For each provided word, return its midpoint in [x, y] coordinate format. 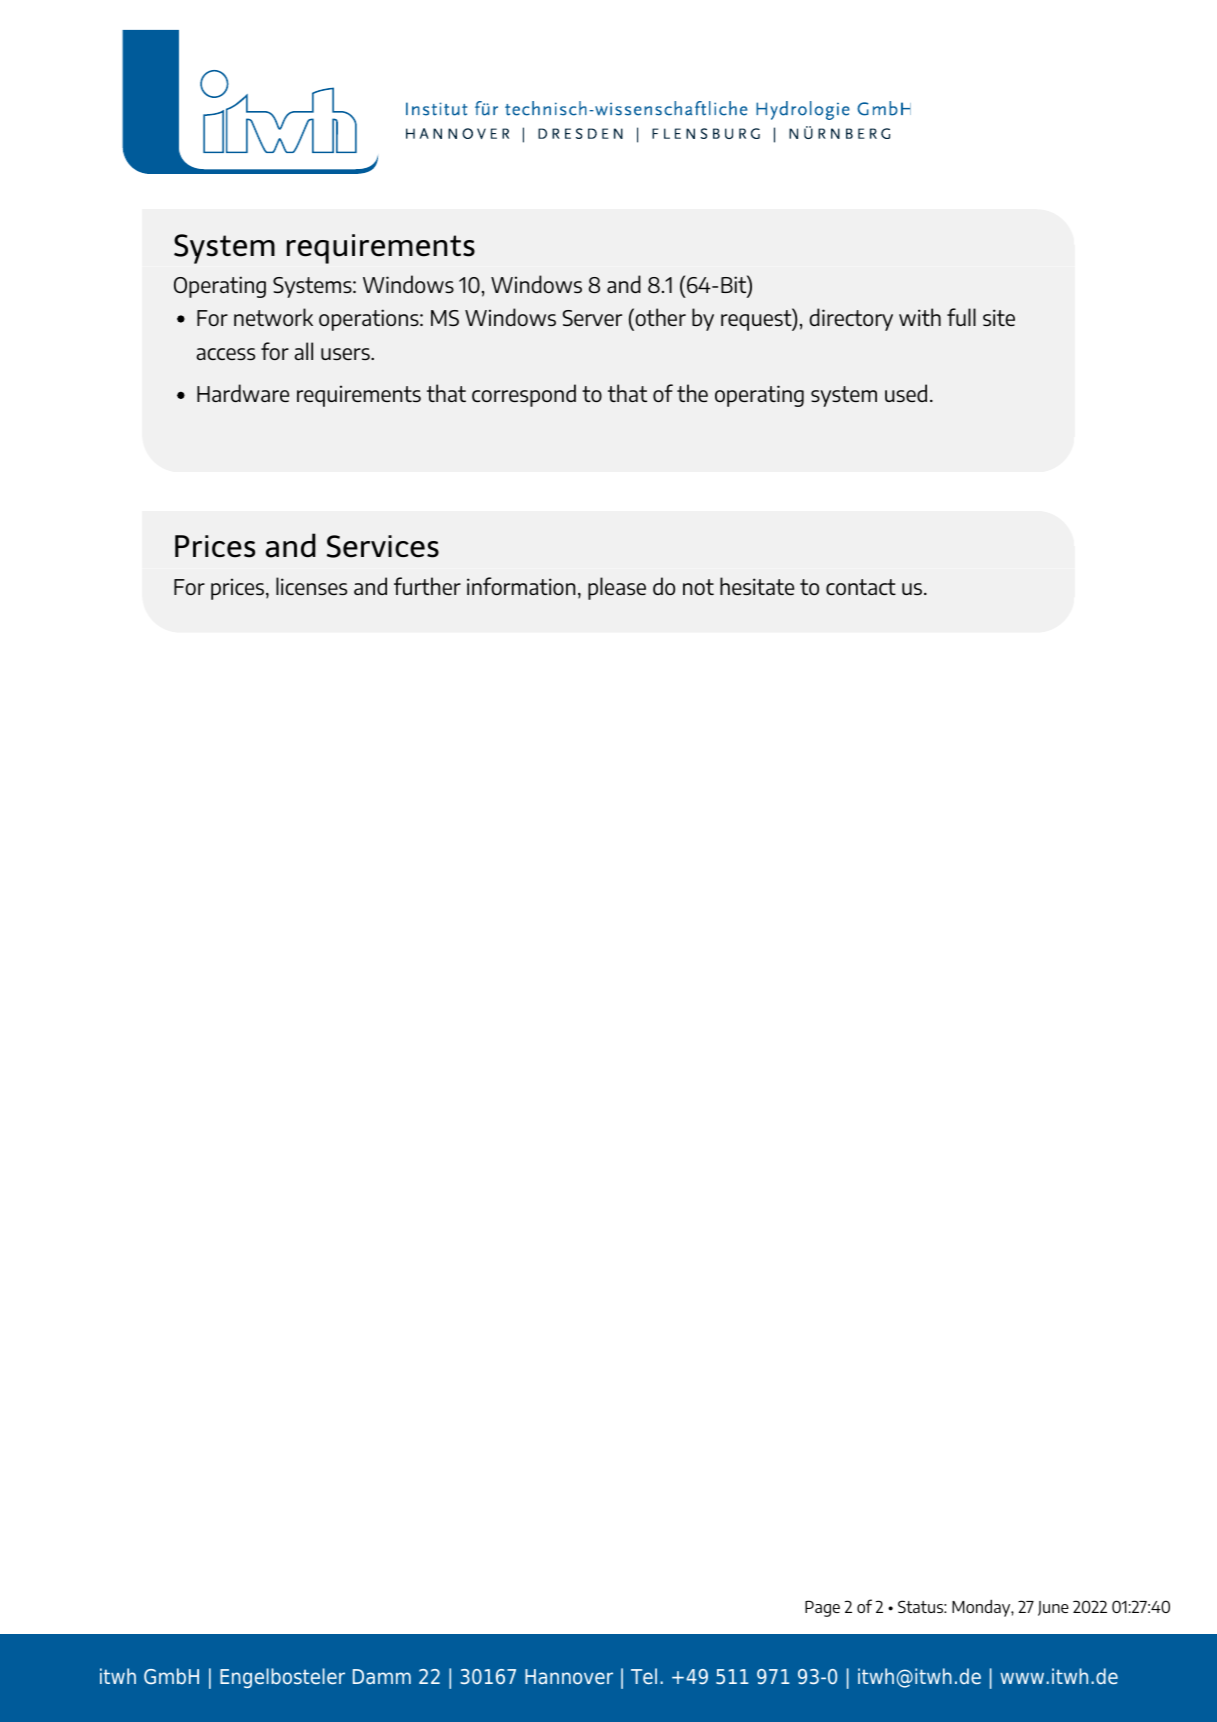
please [617, 588]
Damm [382, 1676]
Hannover [569, 1676]
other [659, 317]
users [346, 354]
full [961, 317]
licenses [311, 586]
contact [861, 587]
